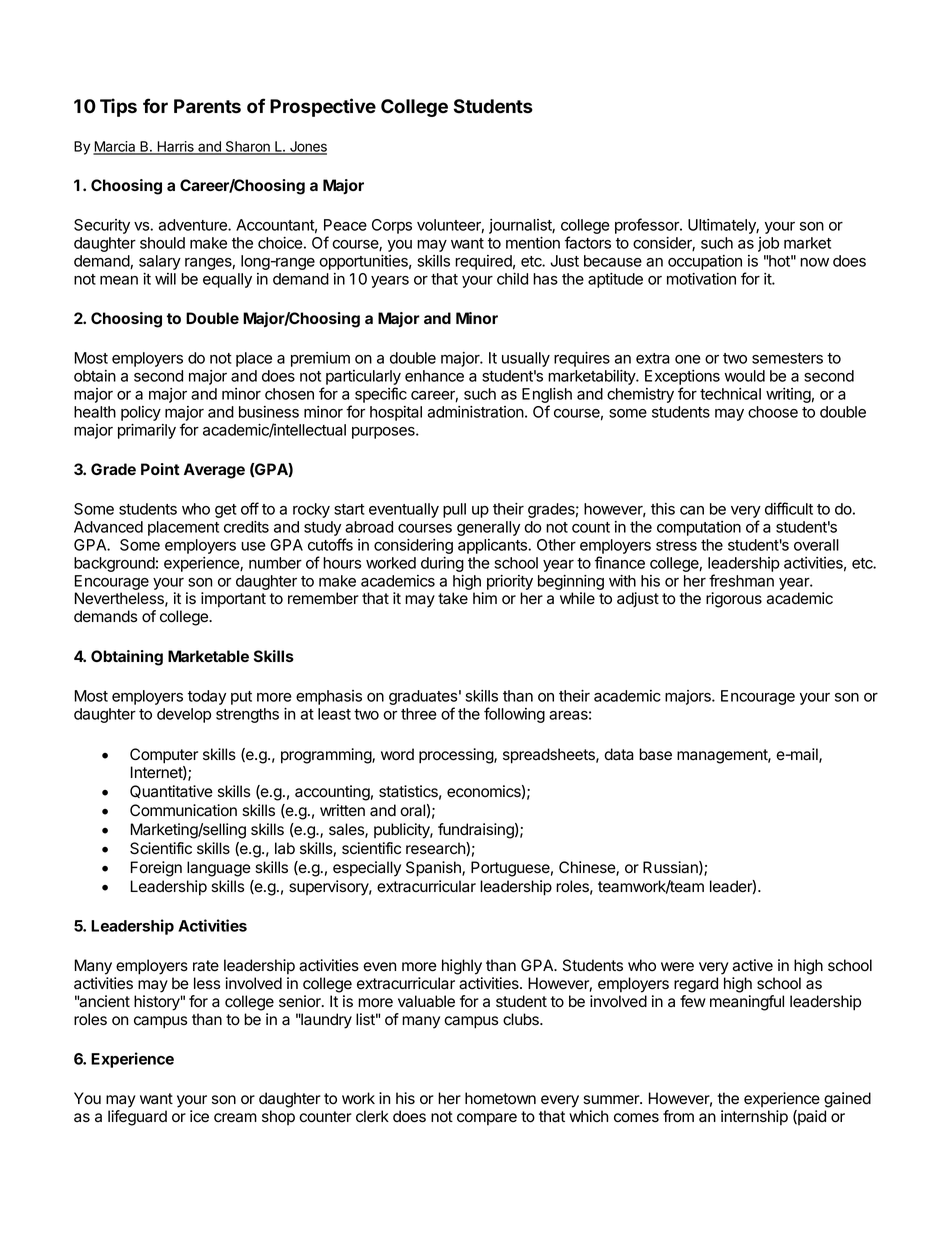  I want to click on choose, so click(773, 412).
